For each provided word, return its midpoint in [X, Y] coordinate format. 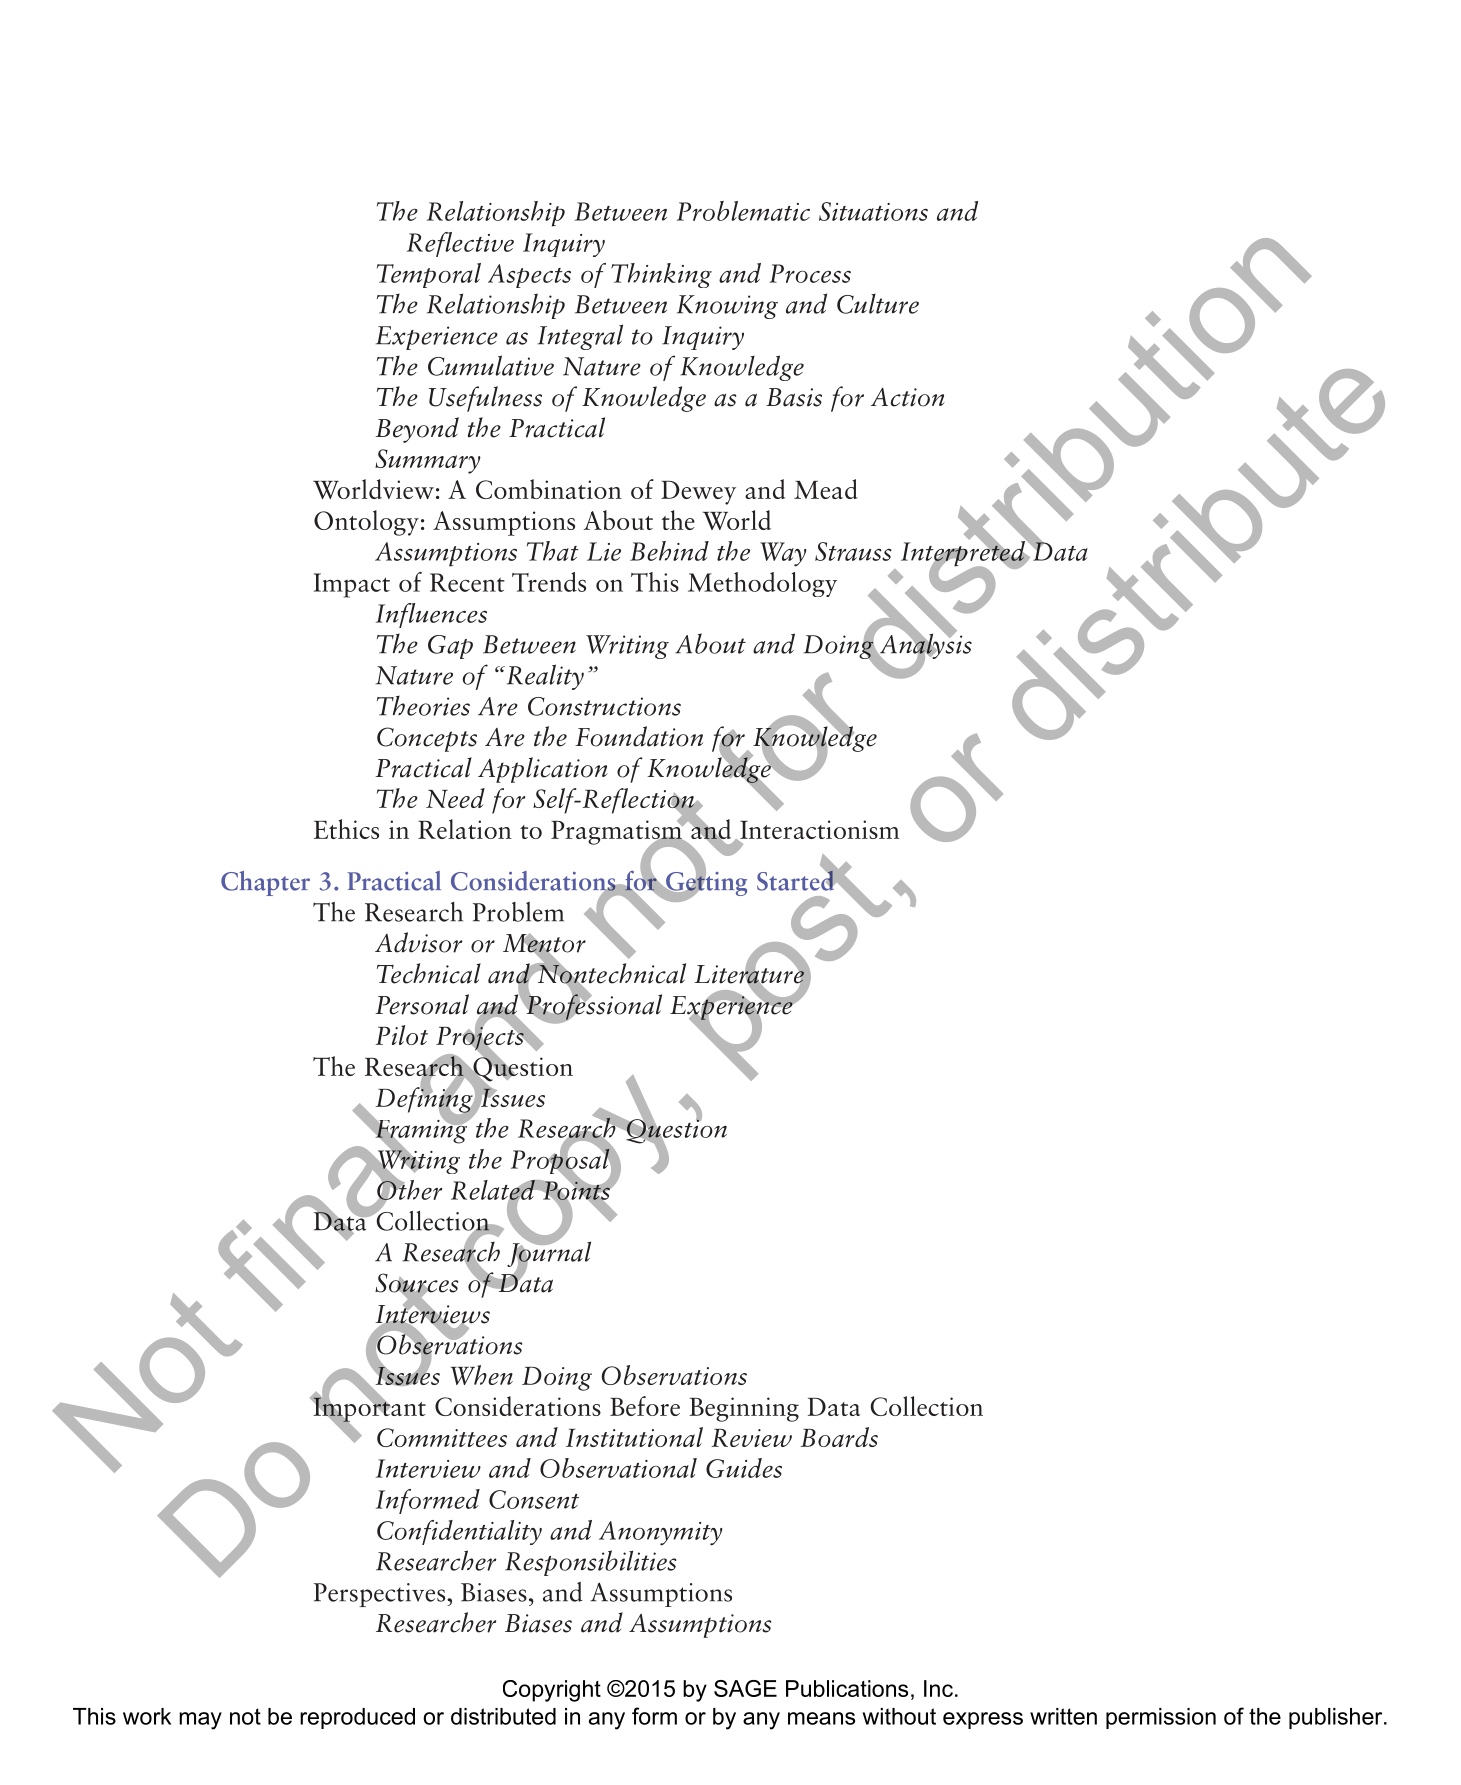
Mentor [544, 944]
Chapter [265, 883]
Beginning [744, 1409]
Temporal [429, 275]
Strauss [853, 551]
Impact [352, 585]
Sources [417, 1284]
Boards [839, 1437]
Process [810, 273]
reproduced [357, 1718]
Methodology [762, 584]
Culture [878, 304]
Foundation [639, 736]
